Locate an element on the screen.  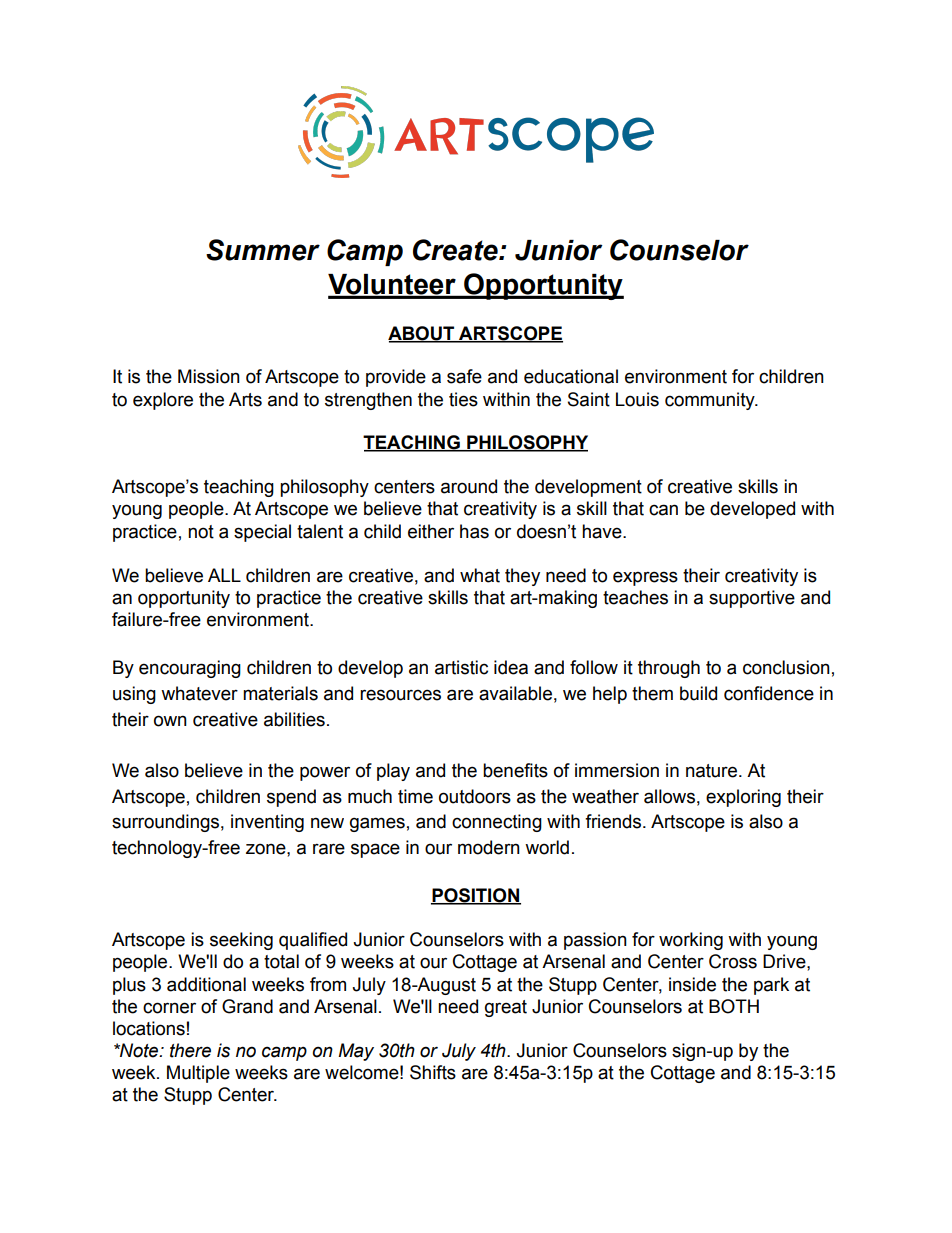
inventing is located at coordinates (267, 823).
